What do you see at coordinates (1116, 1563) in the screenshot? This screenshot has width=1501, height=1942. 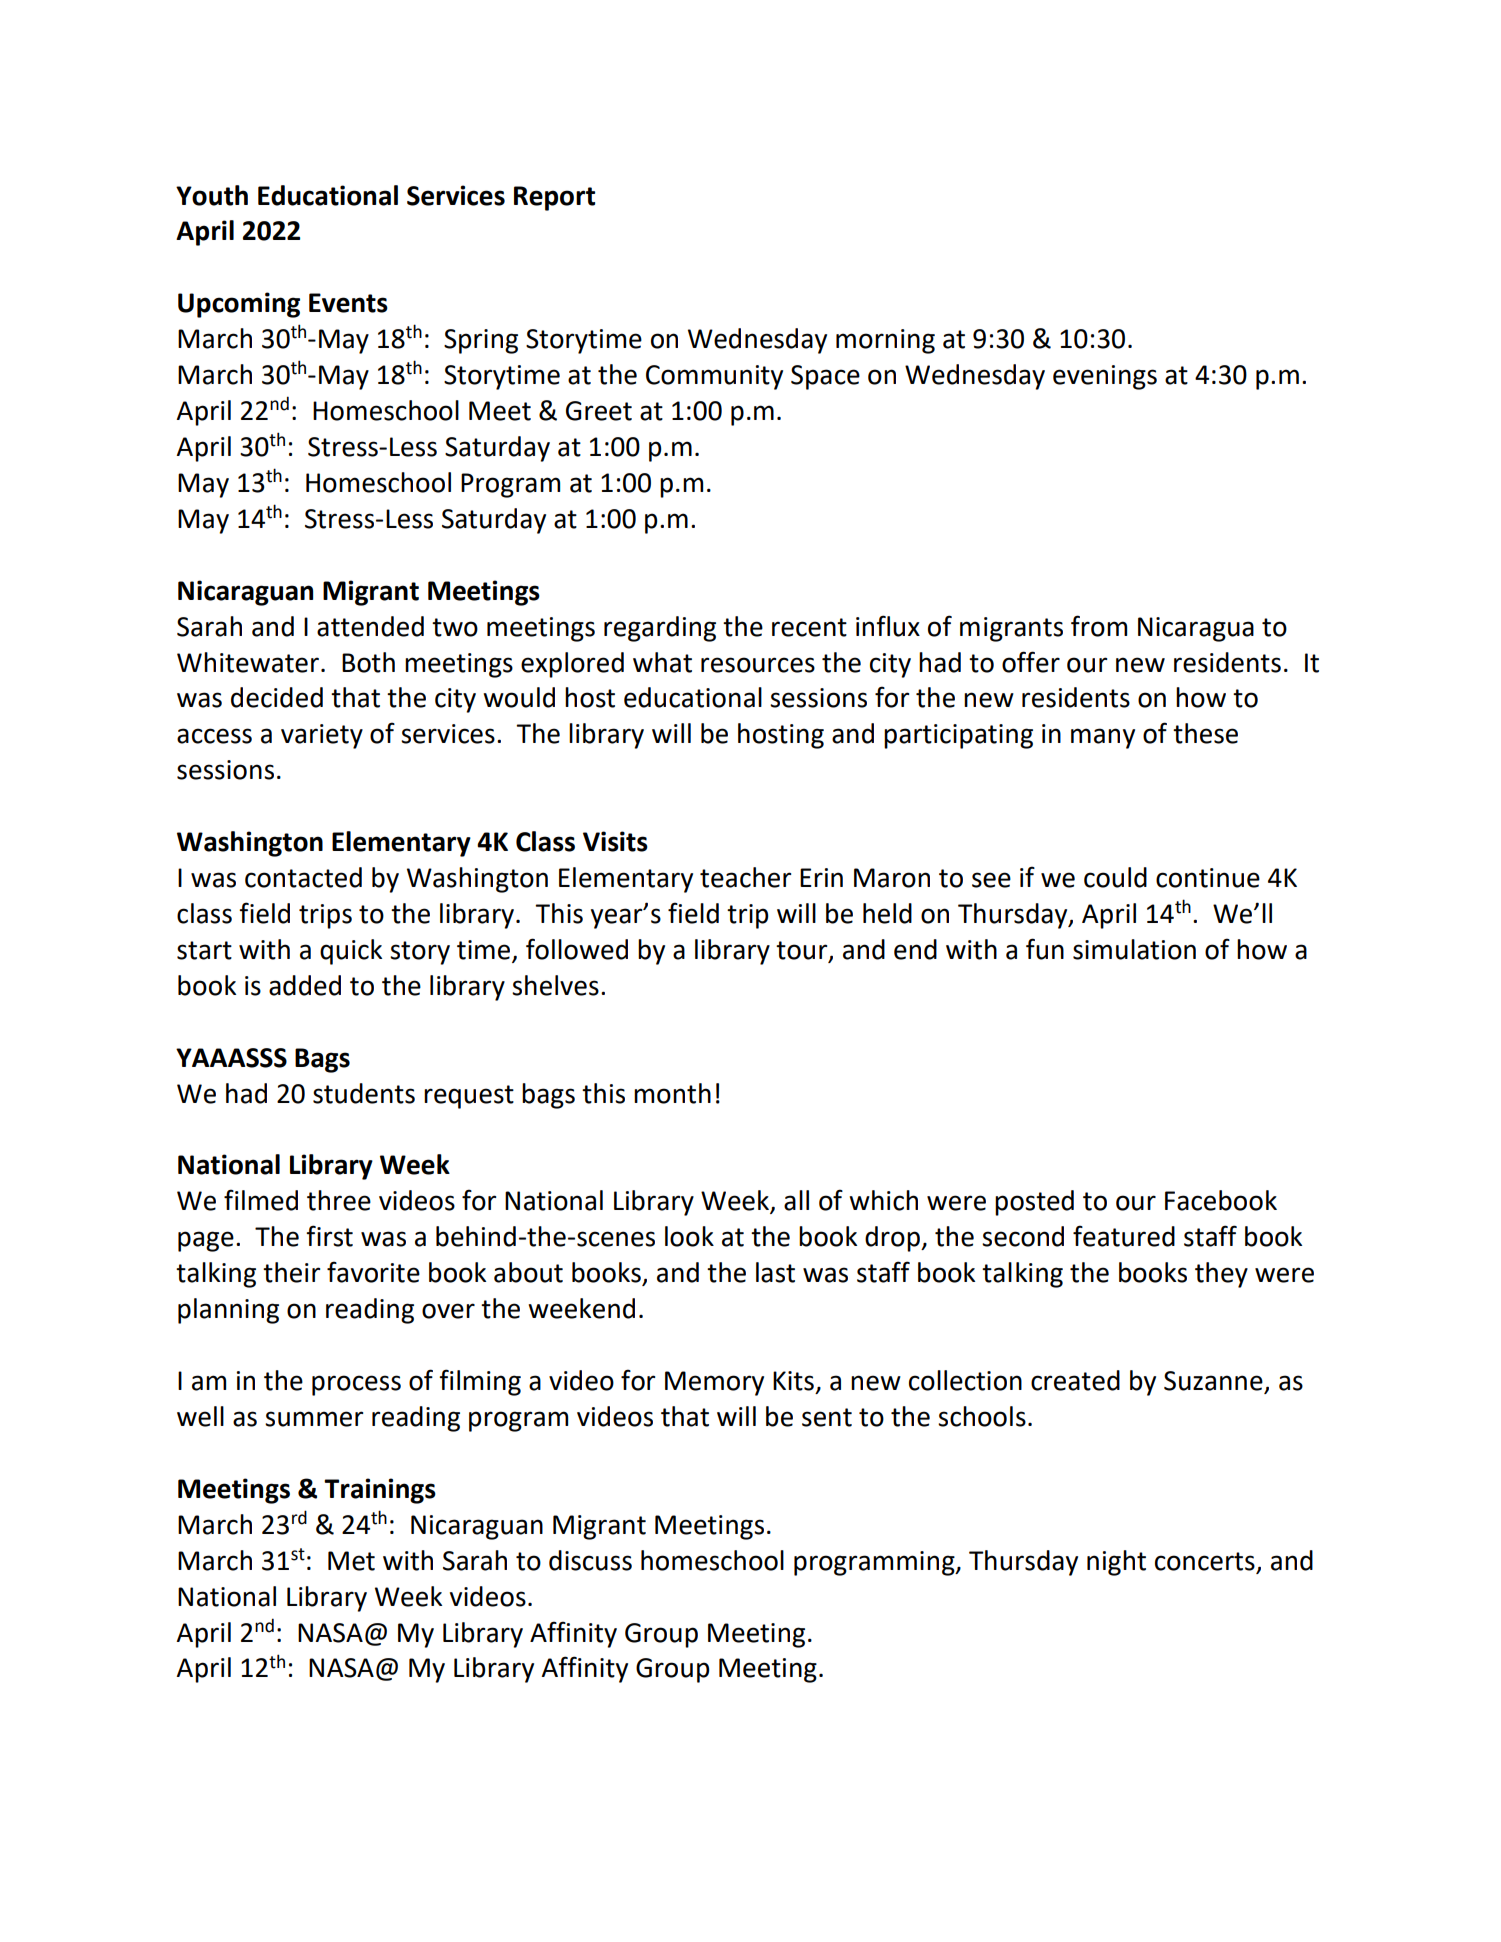 I see `night` at bounding box center [1116, 1563].
